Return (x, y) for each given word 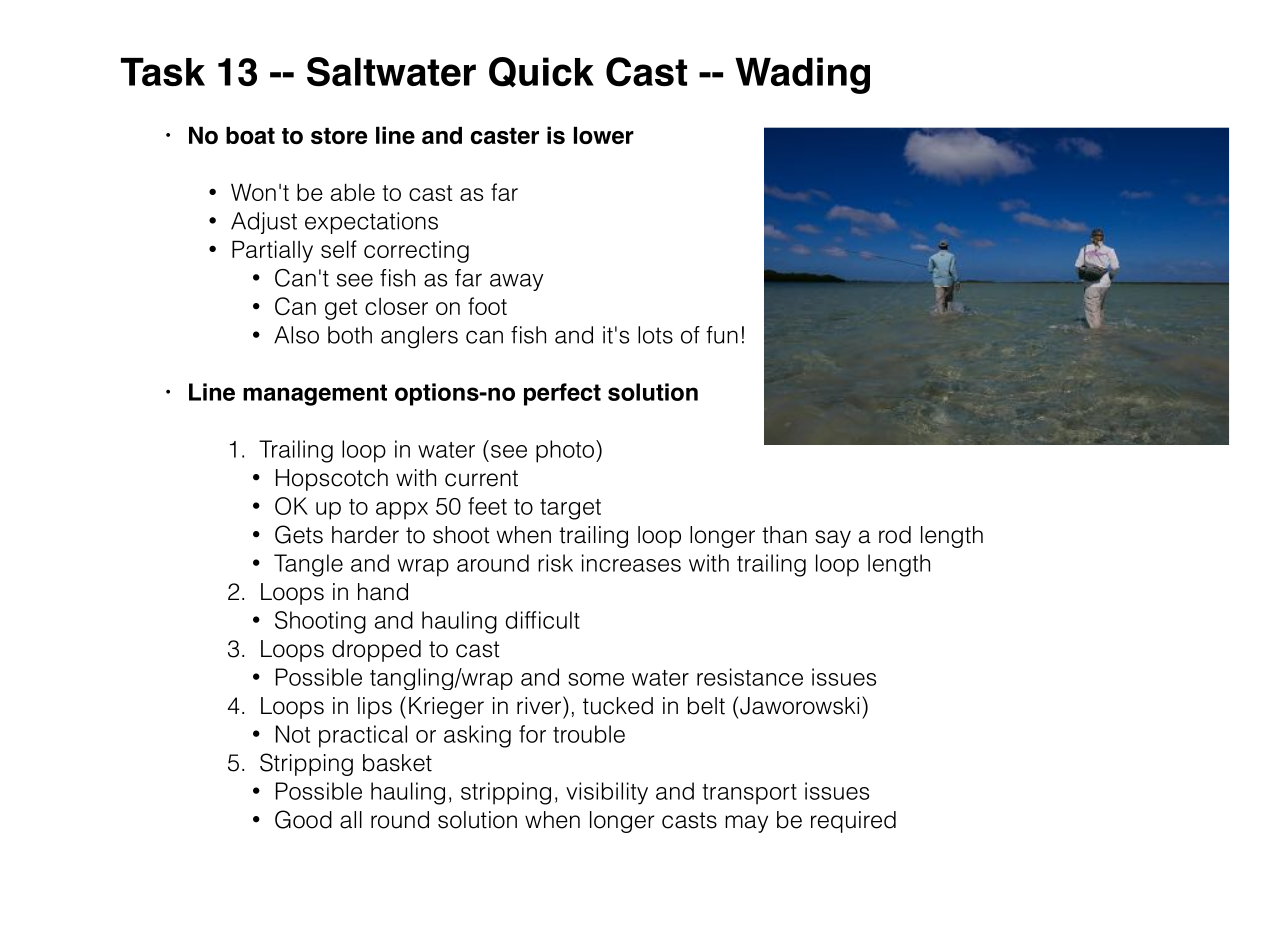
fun (722, 335)
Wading (802, 75)
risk (555, 563)
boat (250, 135)
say (833, 539)
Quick (541, 72)
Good (303, 819)
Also (296, 335)
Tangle (308, 565)
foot (487, 306)
